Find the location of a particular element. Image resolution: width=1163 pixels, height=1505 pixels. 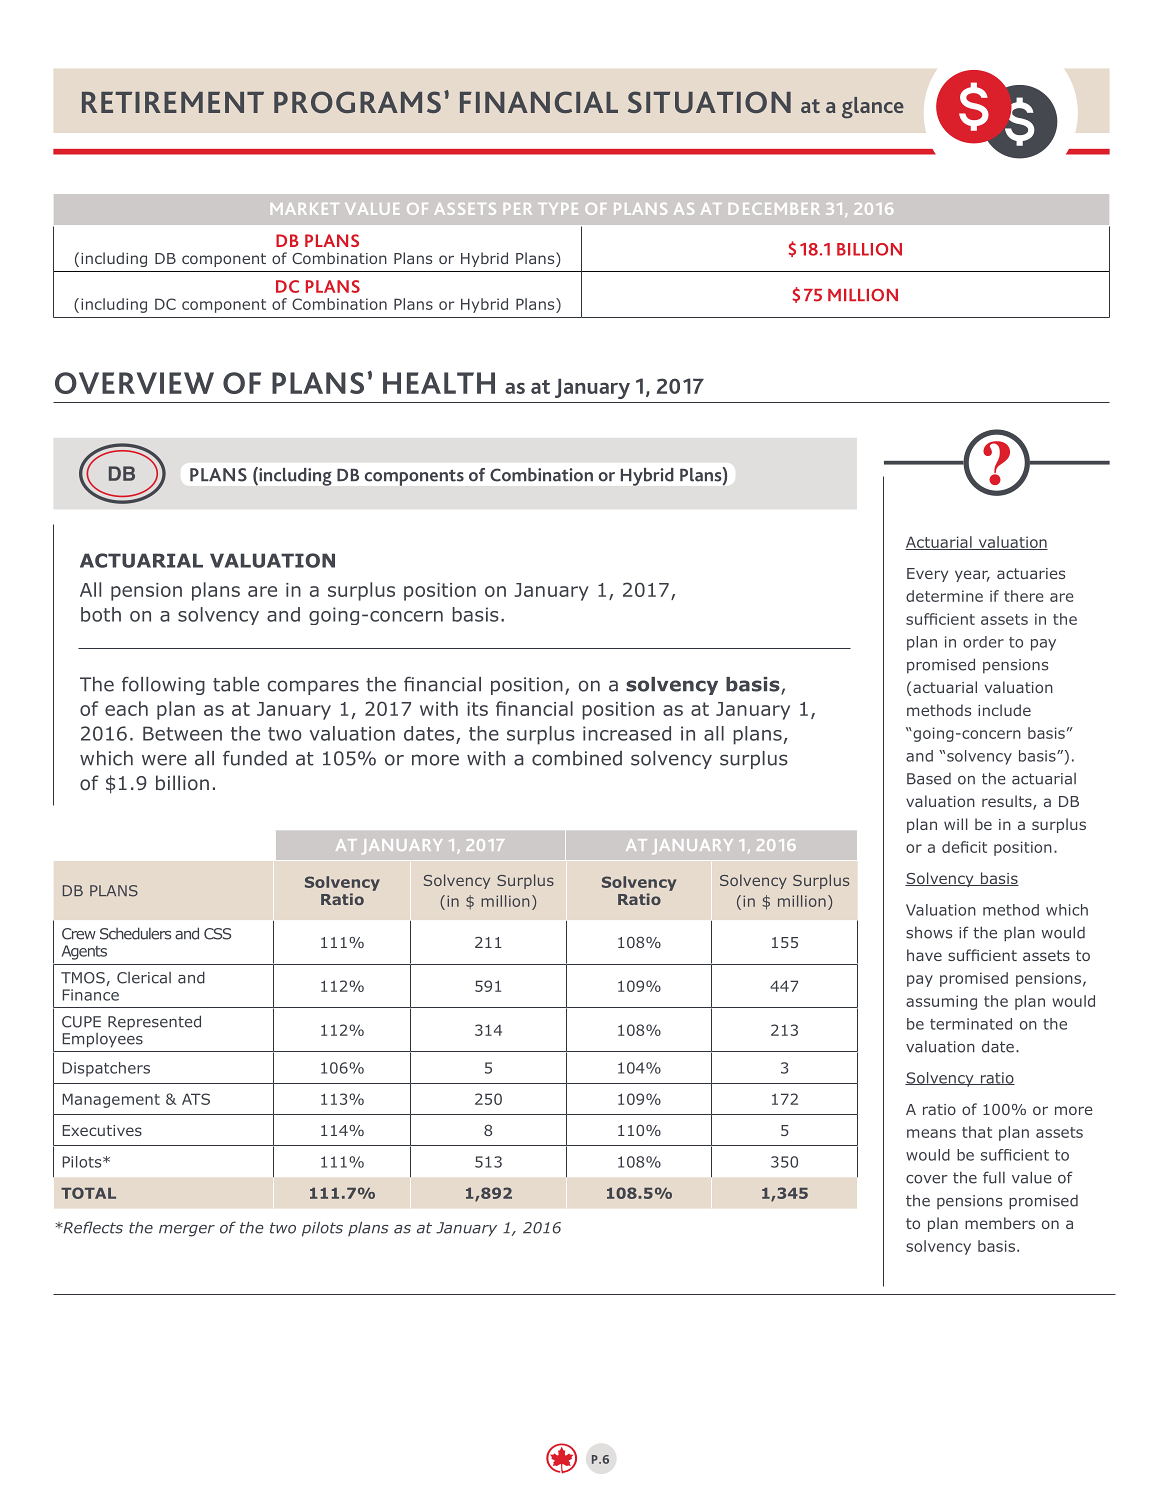

merger is located at coordinates (187, 1231).
